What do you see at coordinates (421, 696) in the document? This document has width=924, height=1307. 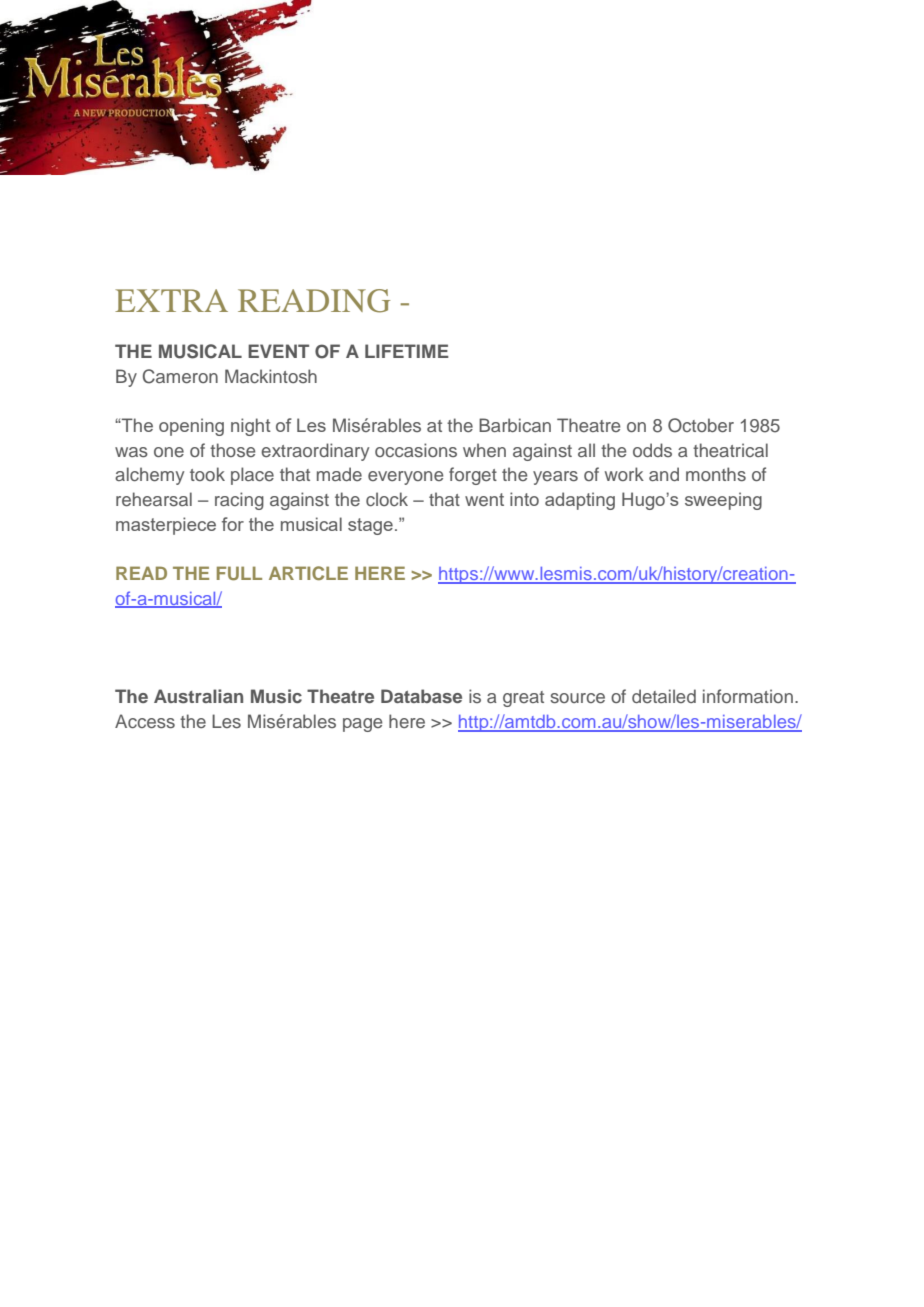 I see `Database` at bounding box center [421, 696].
